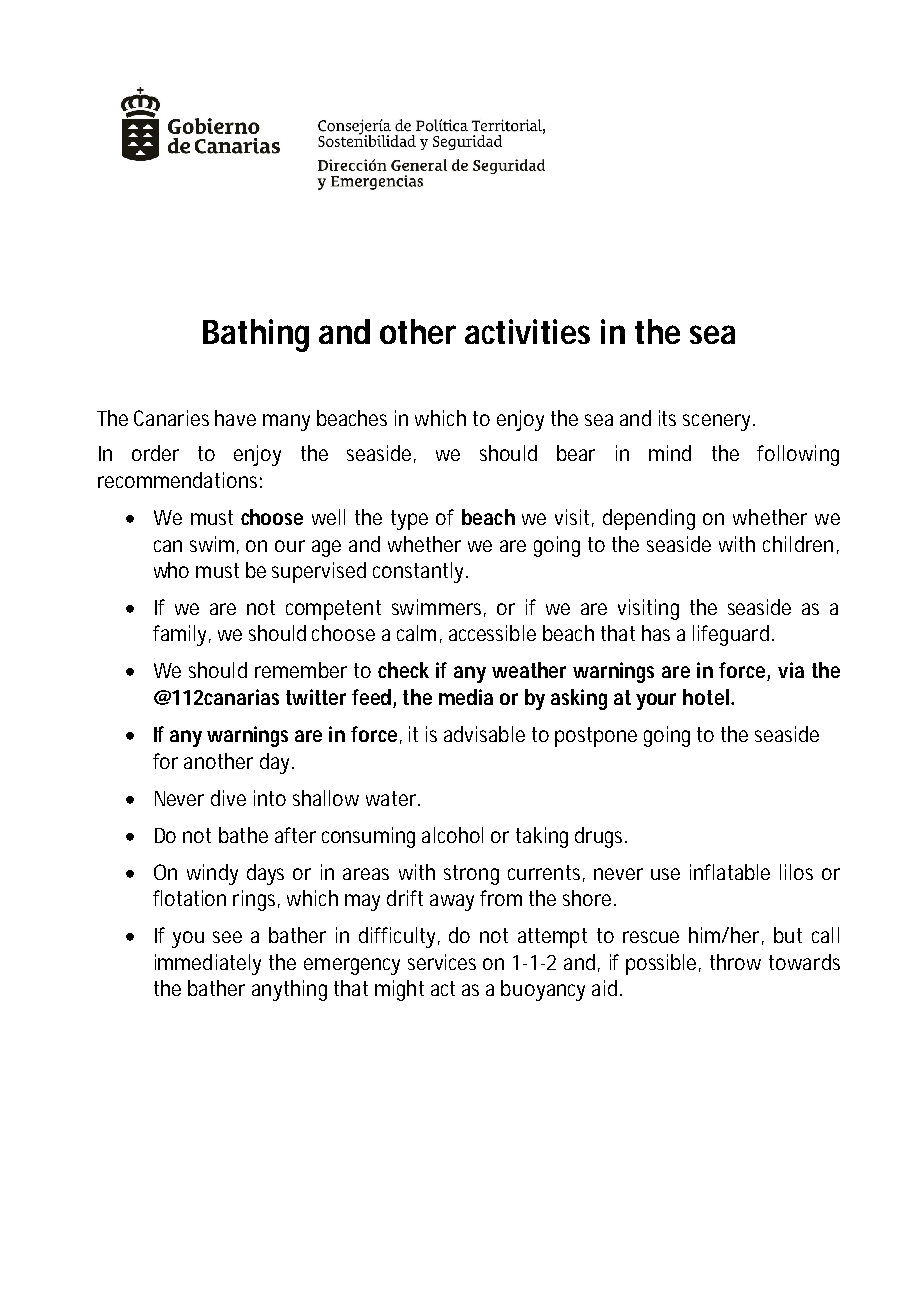 Image resolution: width=924 pixels, height=1308 pixels. What do you see at coordinates (256, 335) in the screenshot?
I see `Bathing` at bounding box center [256, 335].
